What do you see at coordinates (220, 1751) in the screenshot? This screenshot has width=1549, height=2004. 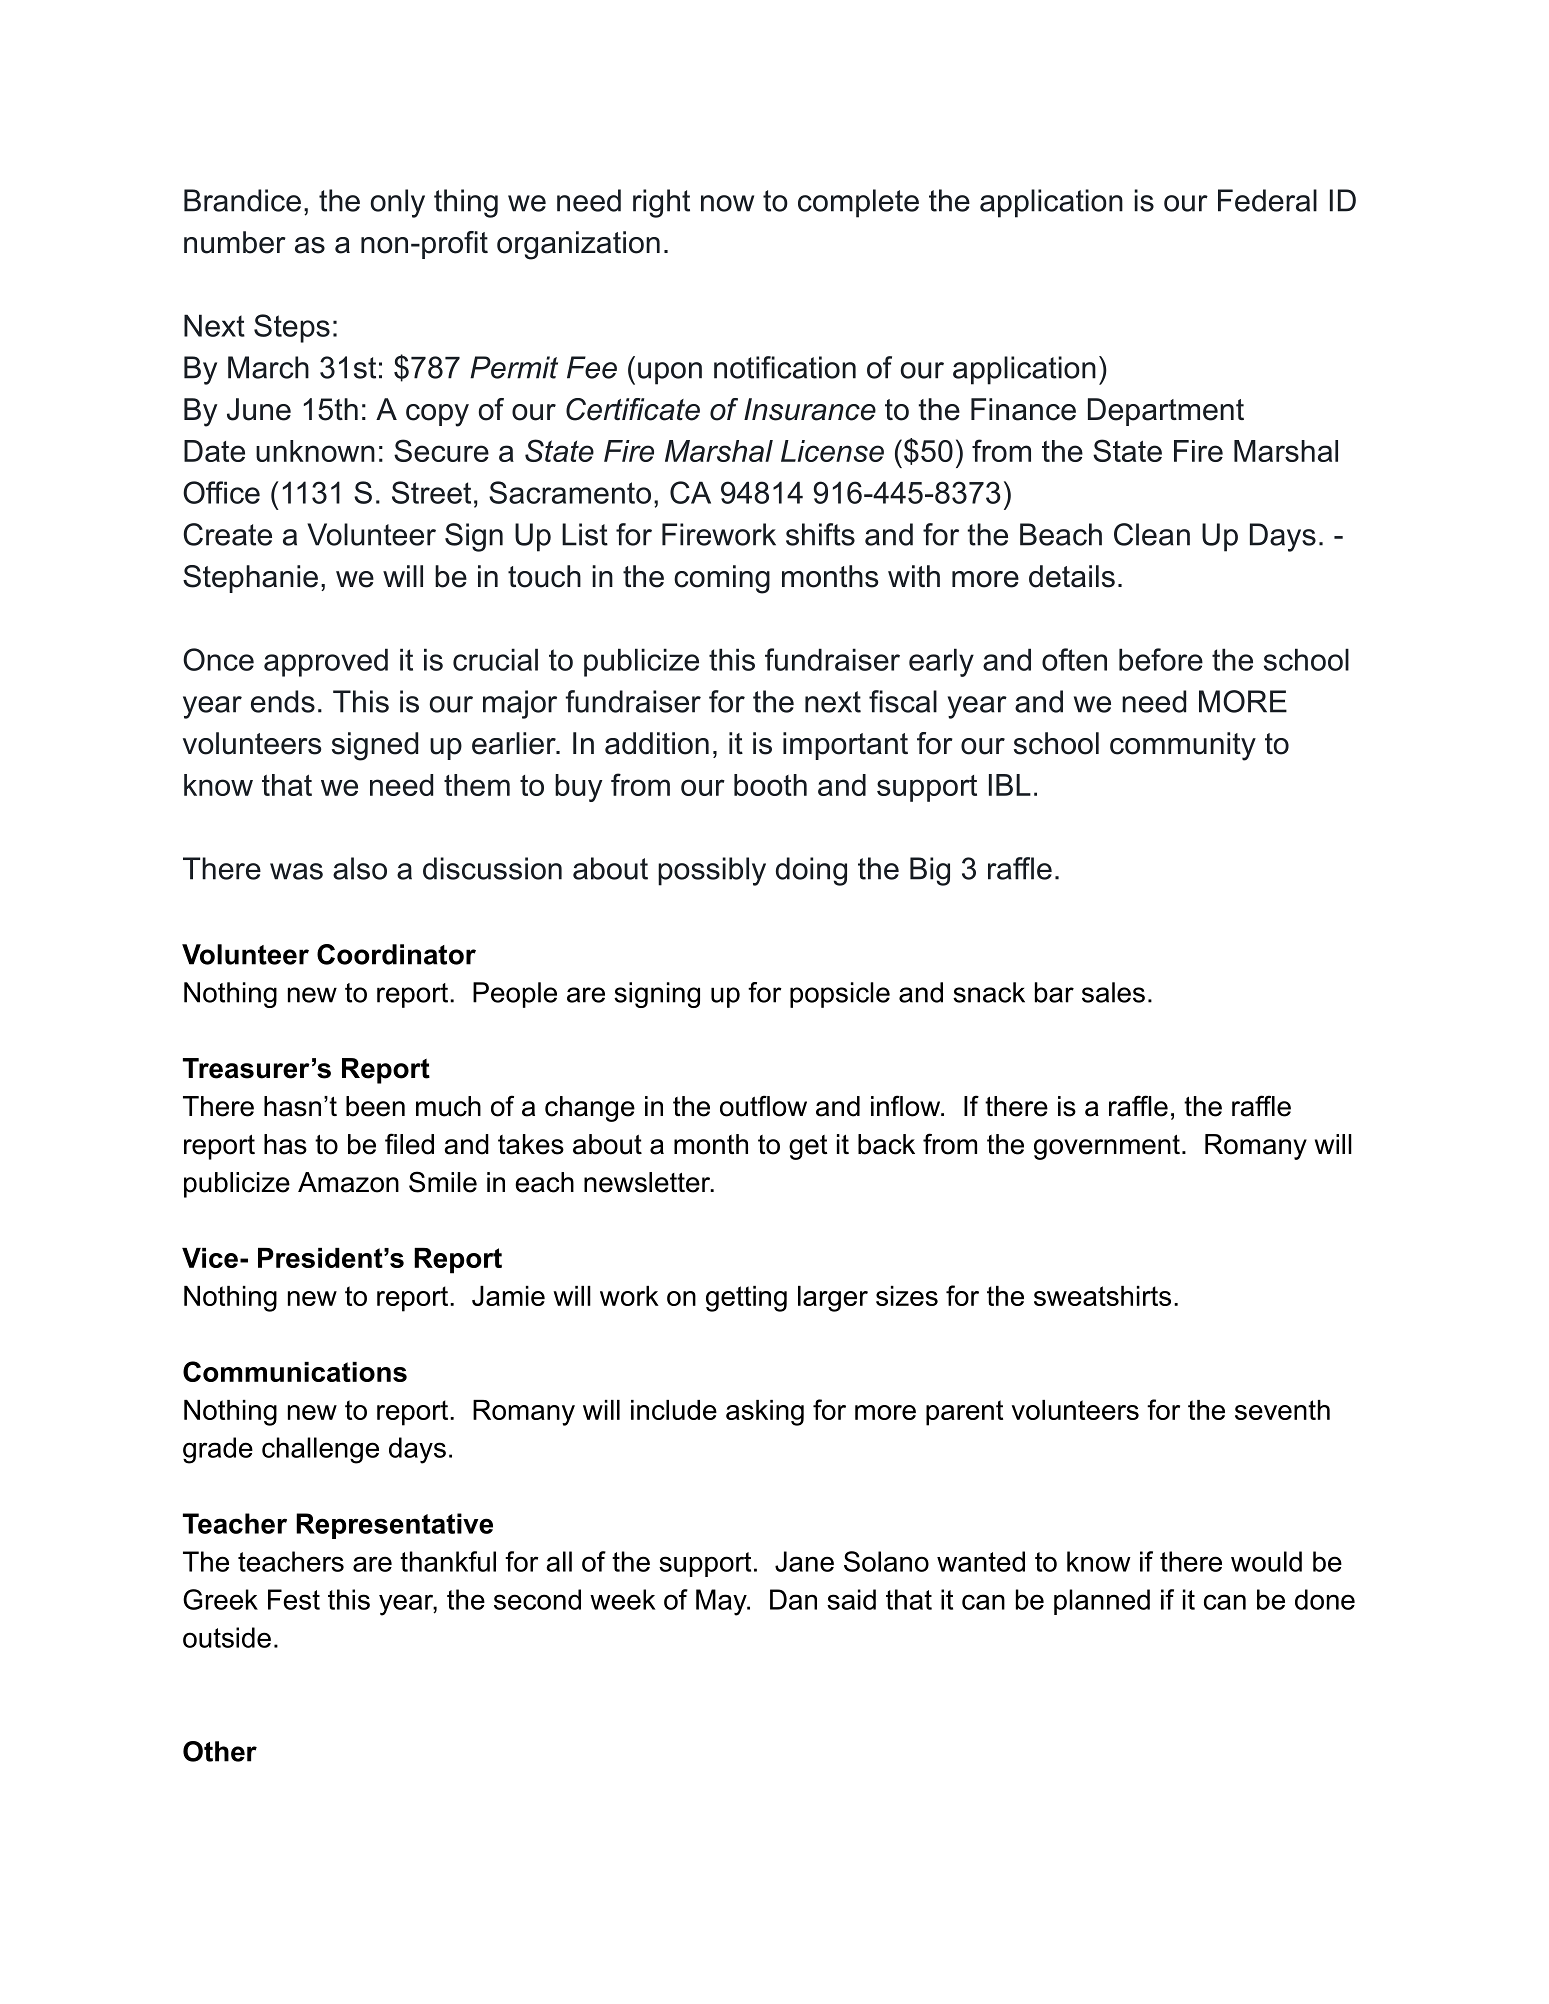 I see `Other` at bounding box center [220, 1751].
